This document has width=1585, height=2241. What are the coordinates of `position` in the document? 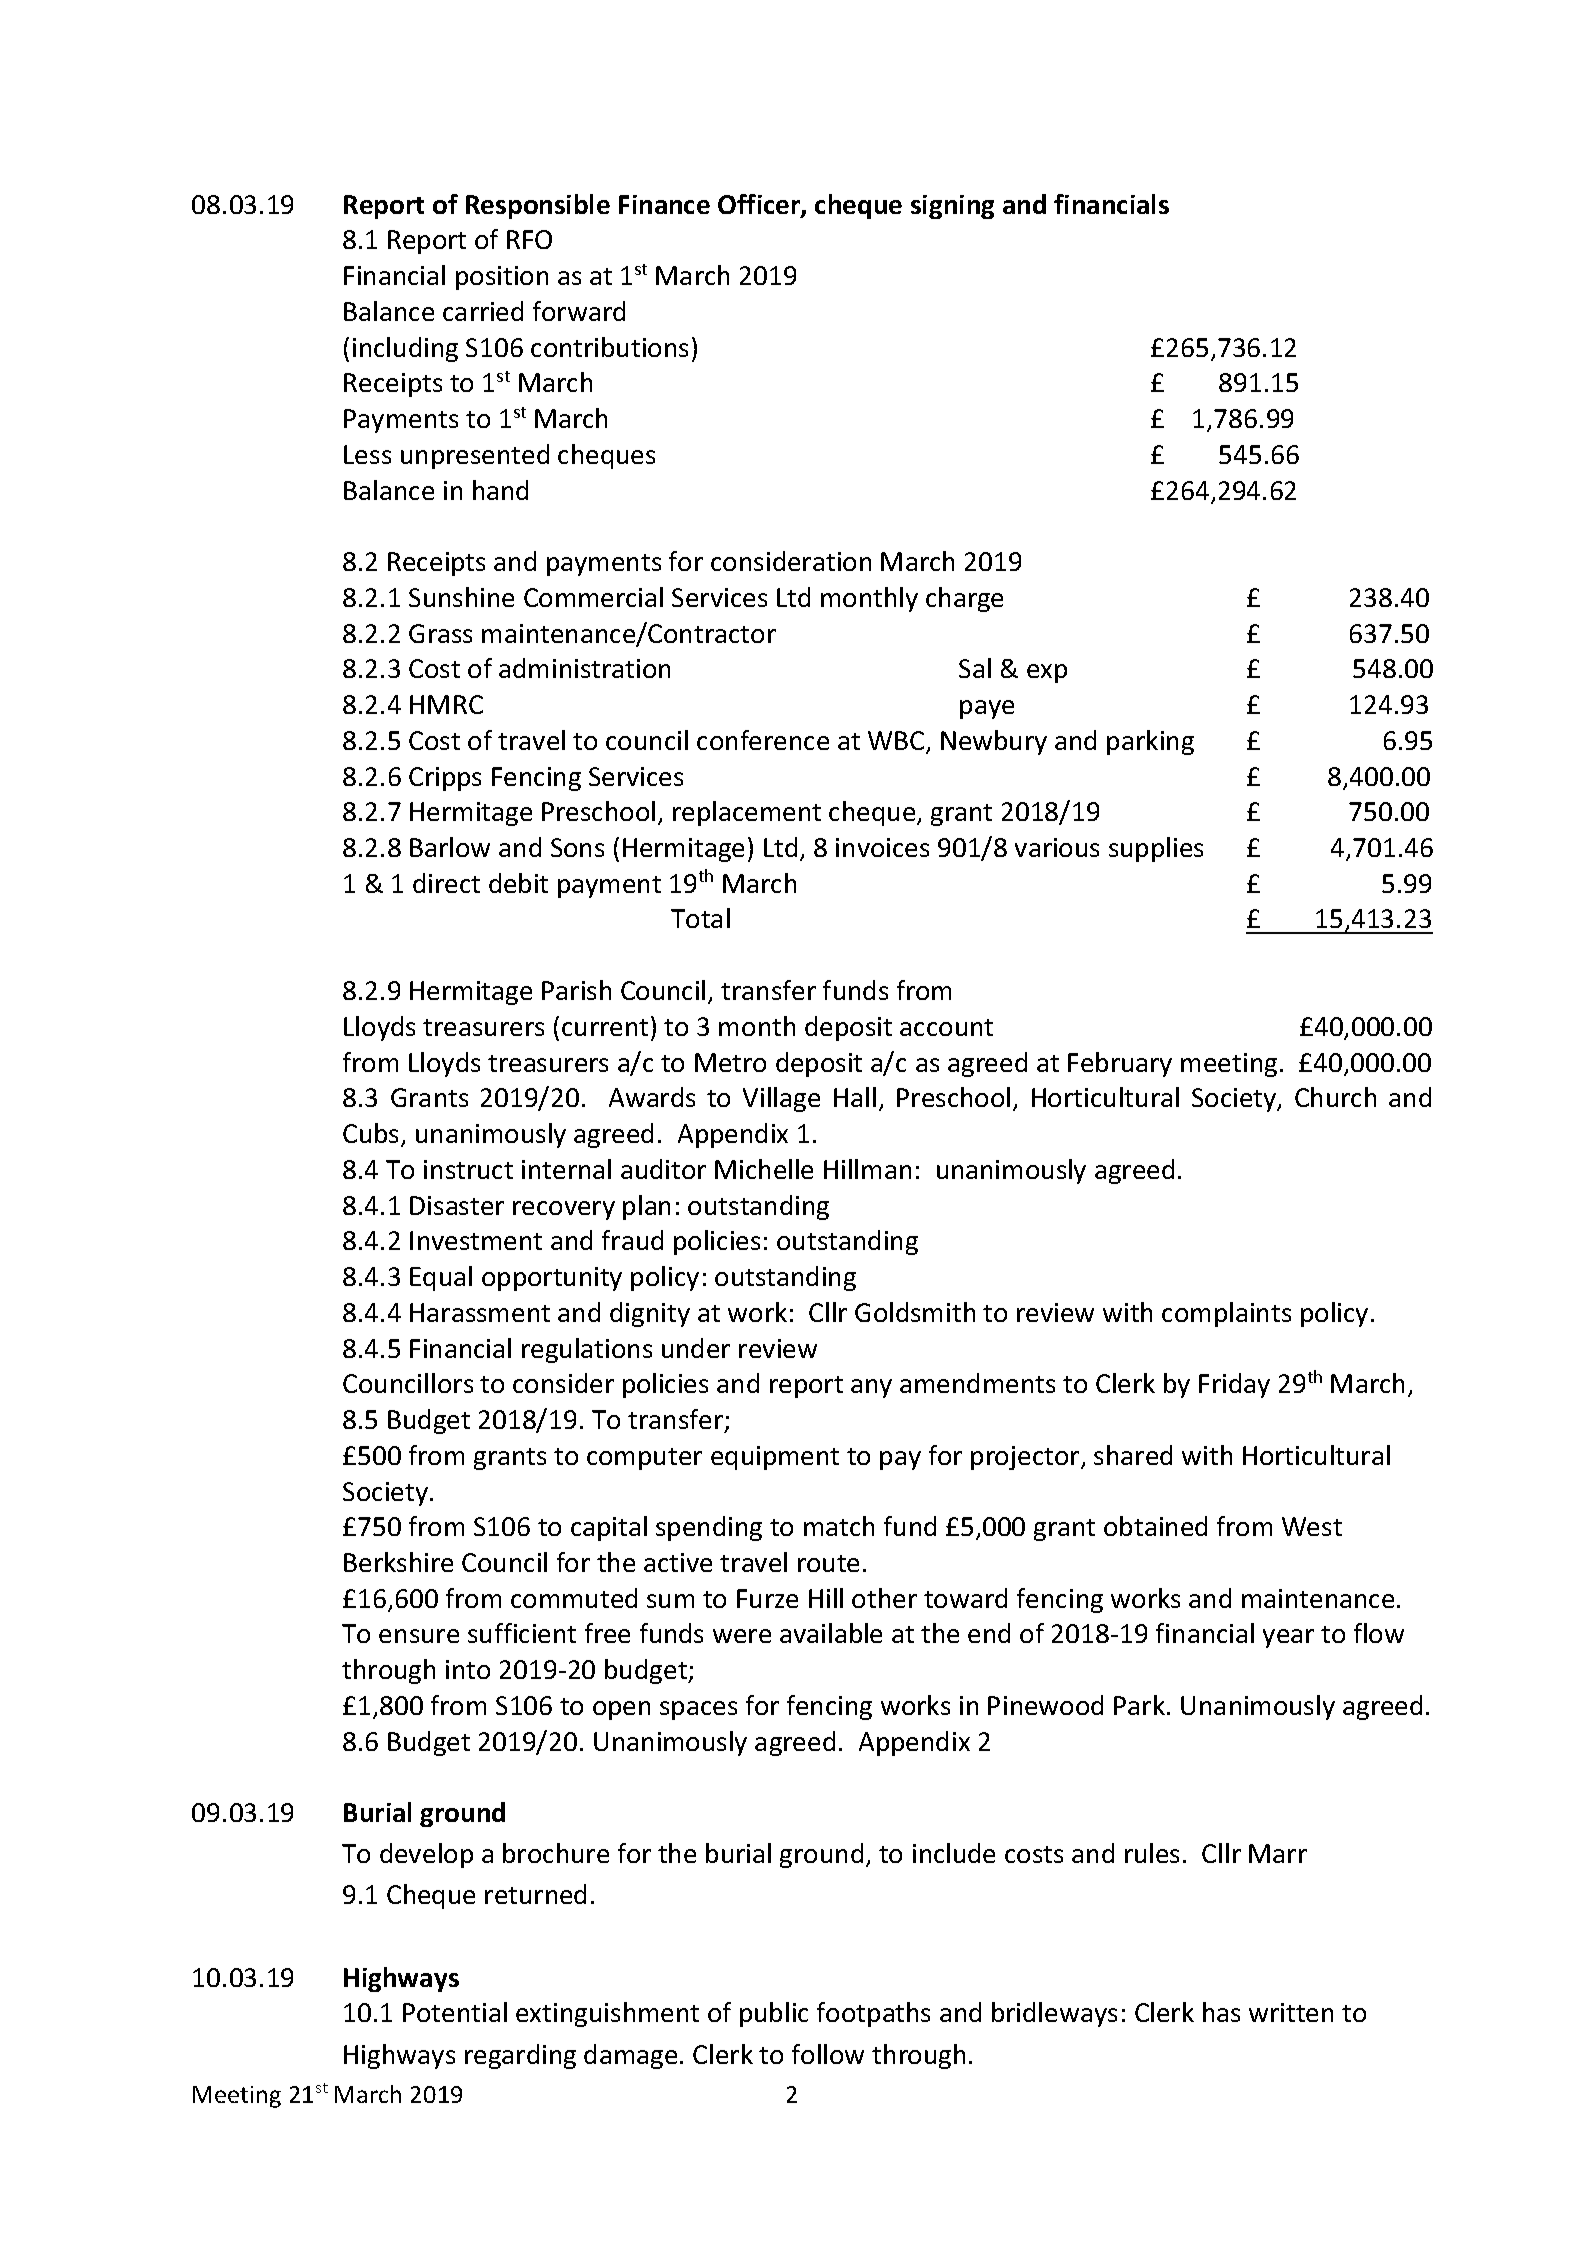 It's located at (502, 278).
